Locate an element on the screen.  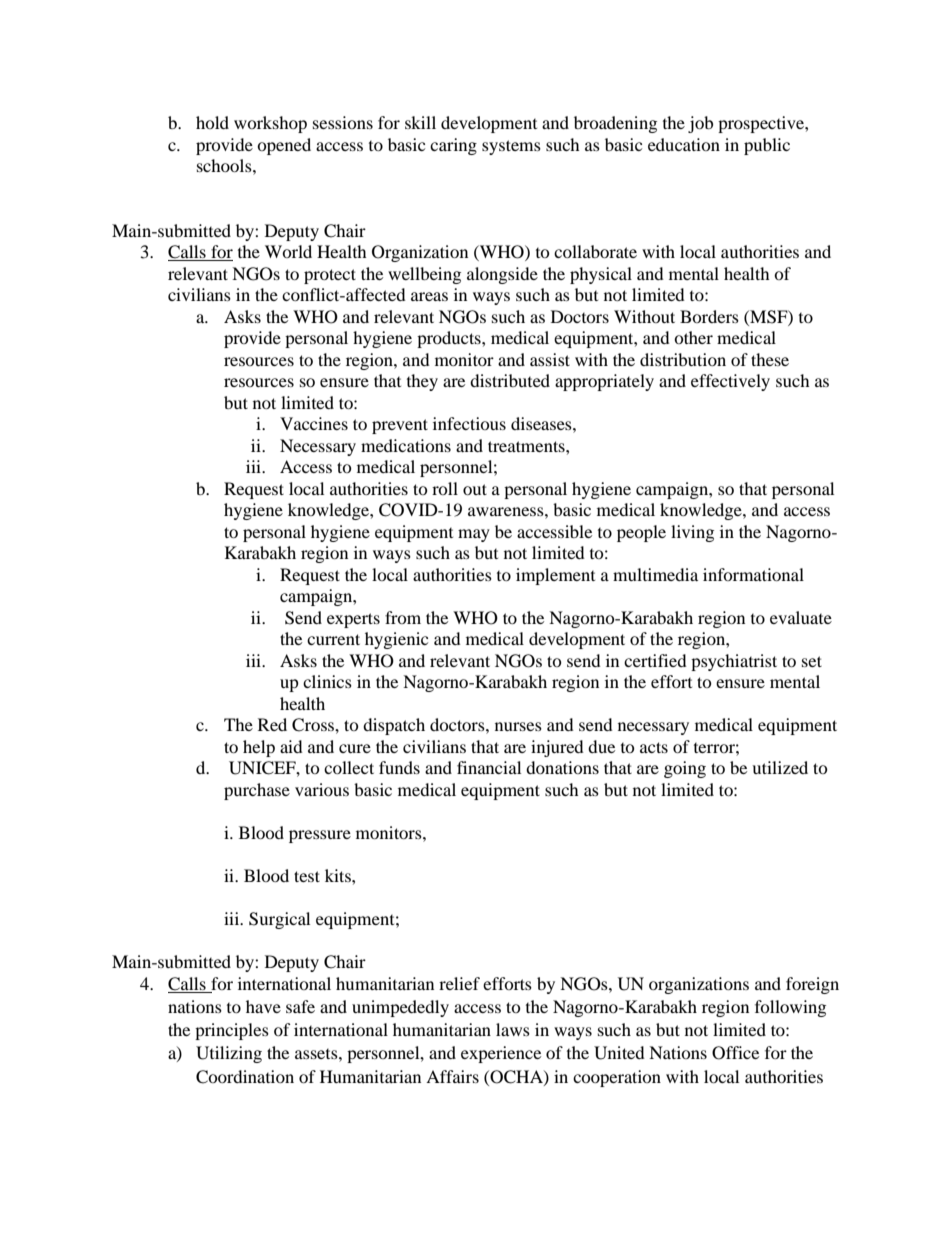
nurses is located at coordinates (518, 726).
